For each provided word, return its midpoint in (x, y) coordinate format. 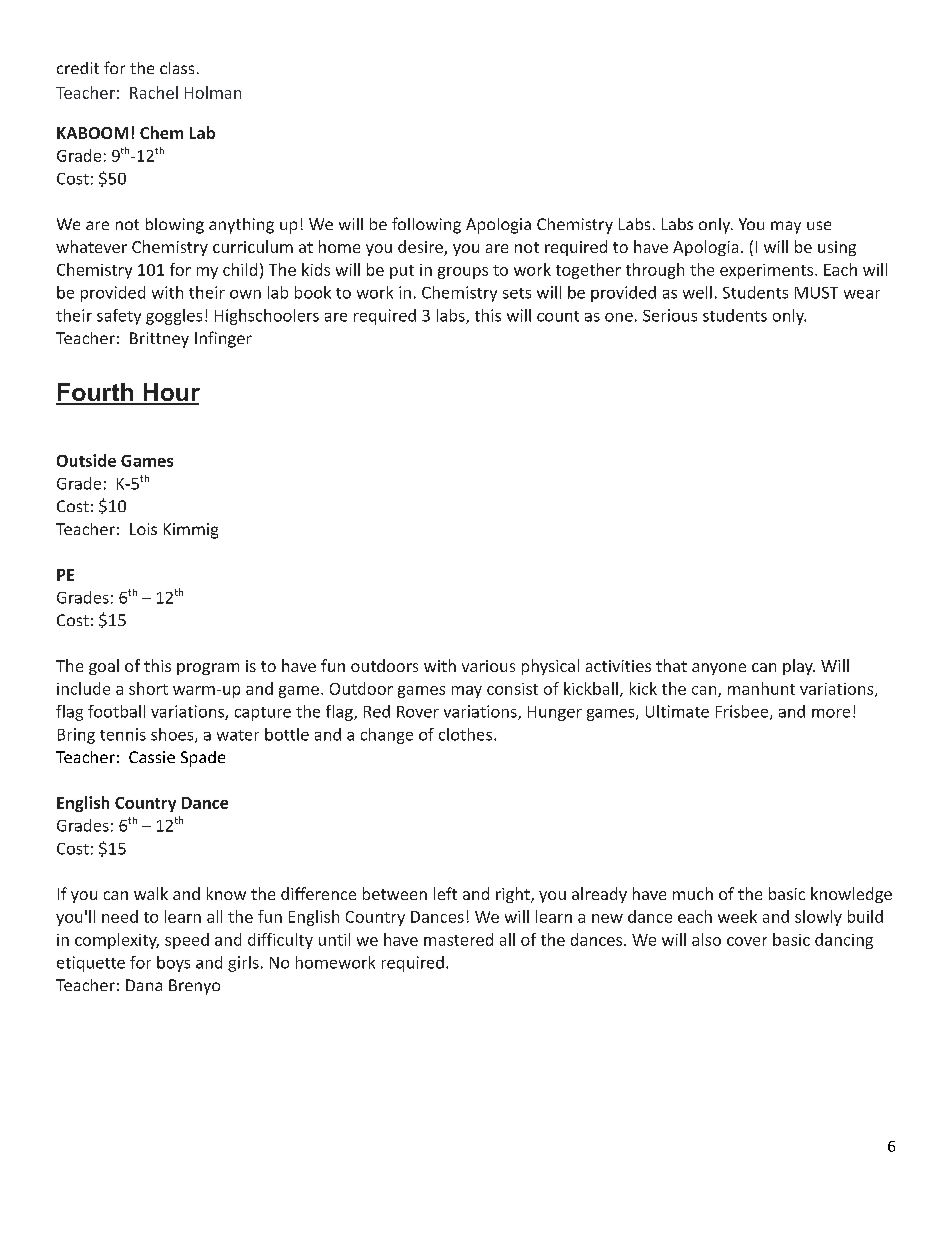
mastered (458, 939)
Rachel (154, 92)
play (799, 667)
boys (173, 964)
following (426, 225)
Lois (143, 529)
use (819, 225)
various (488, 666)
